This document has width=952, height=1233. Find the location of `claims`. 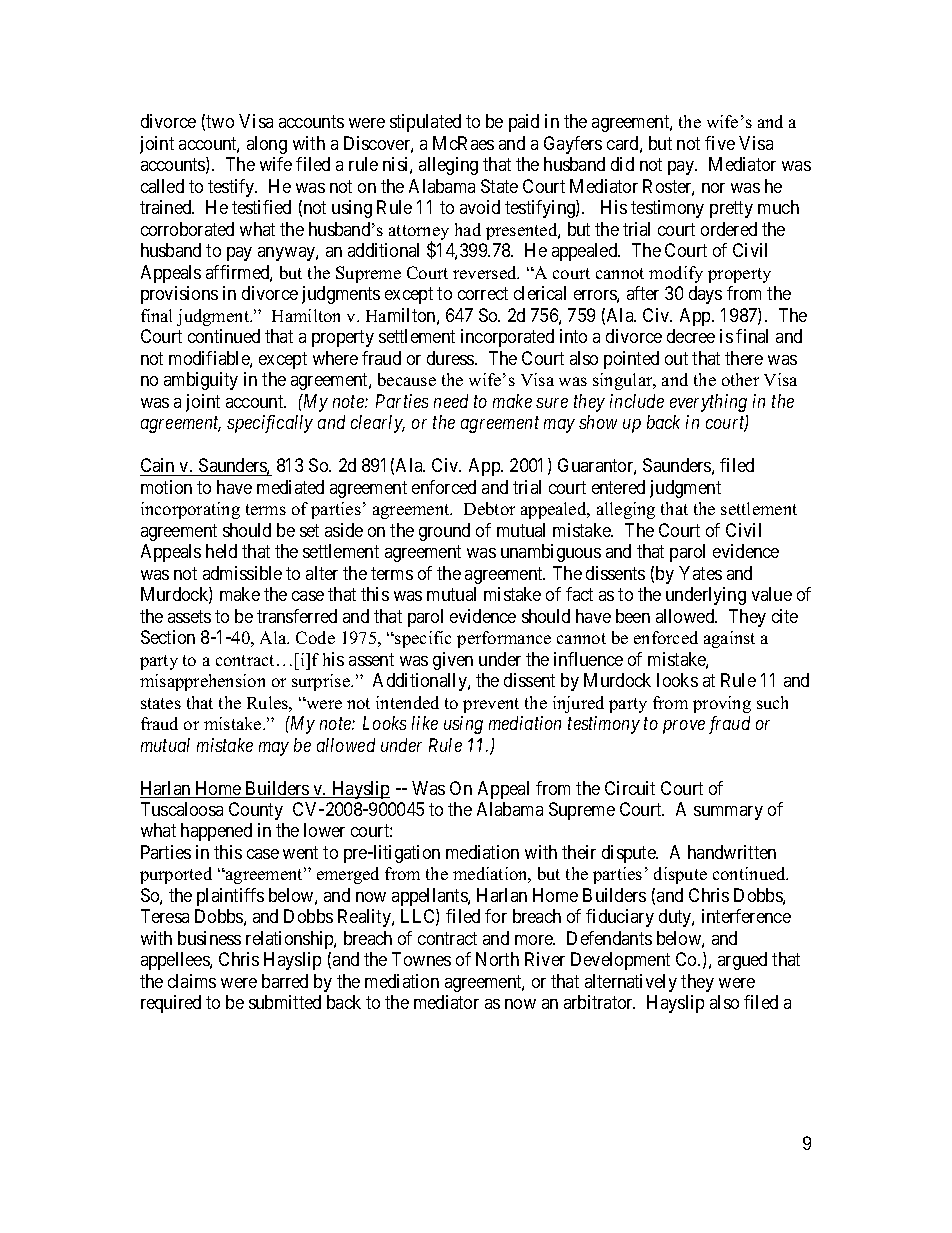

claims is located at coordinates (192, 981).
